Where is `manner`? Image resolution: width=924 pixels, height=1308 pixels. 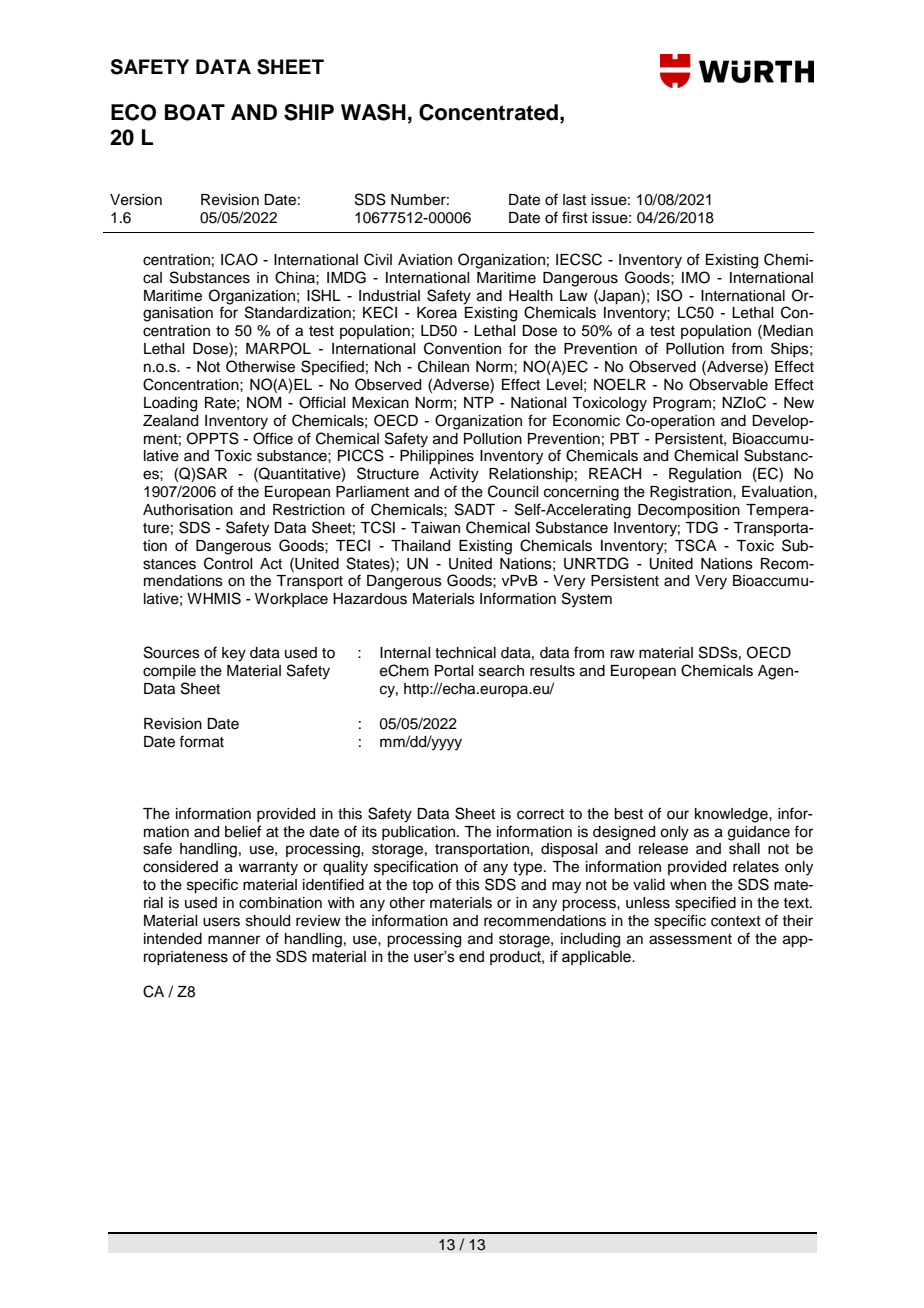 manner is located at coordinates (234, 940).
